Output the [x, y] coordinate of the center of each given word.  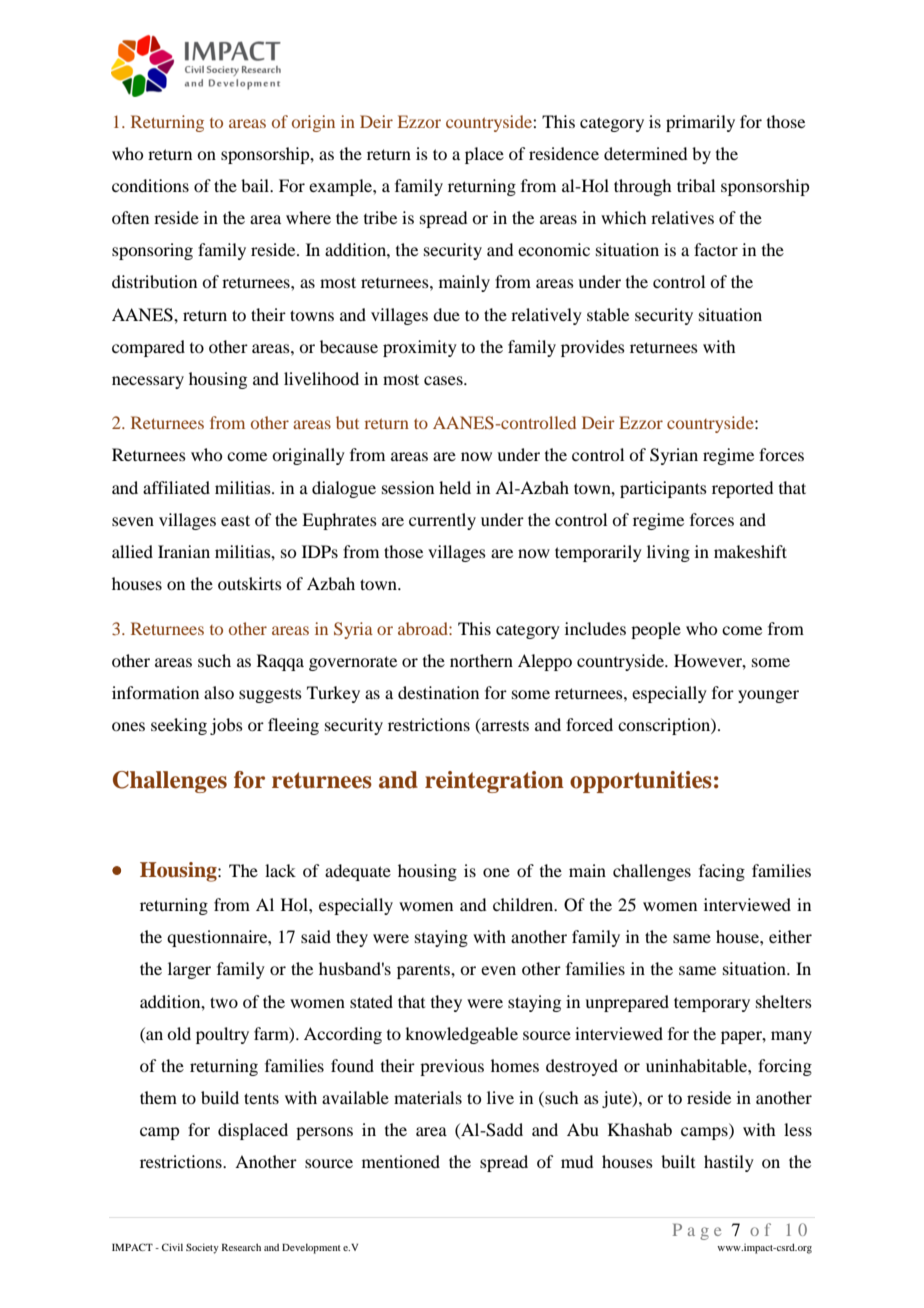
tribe [380, 217]
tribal [696, 185]
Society [202, 1248]
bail [256, 185]
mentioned [401, 1161]
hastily [729, 1163]
